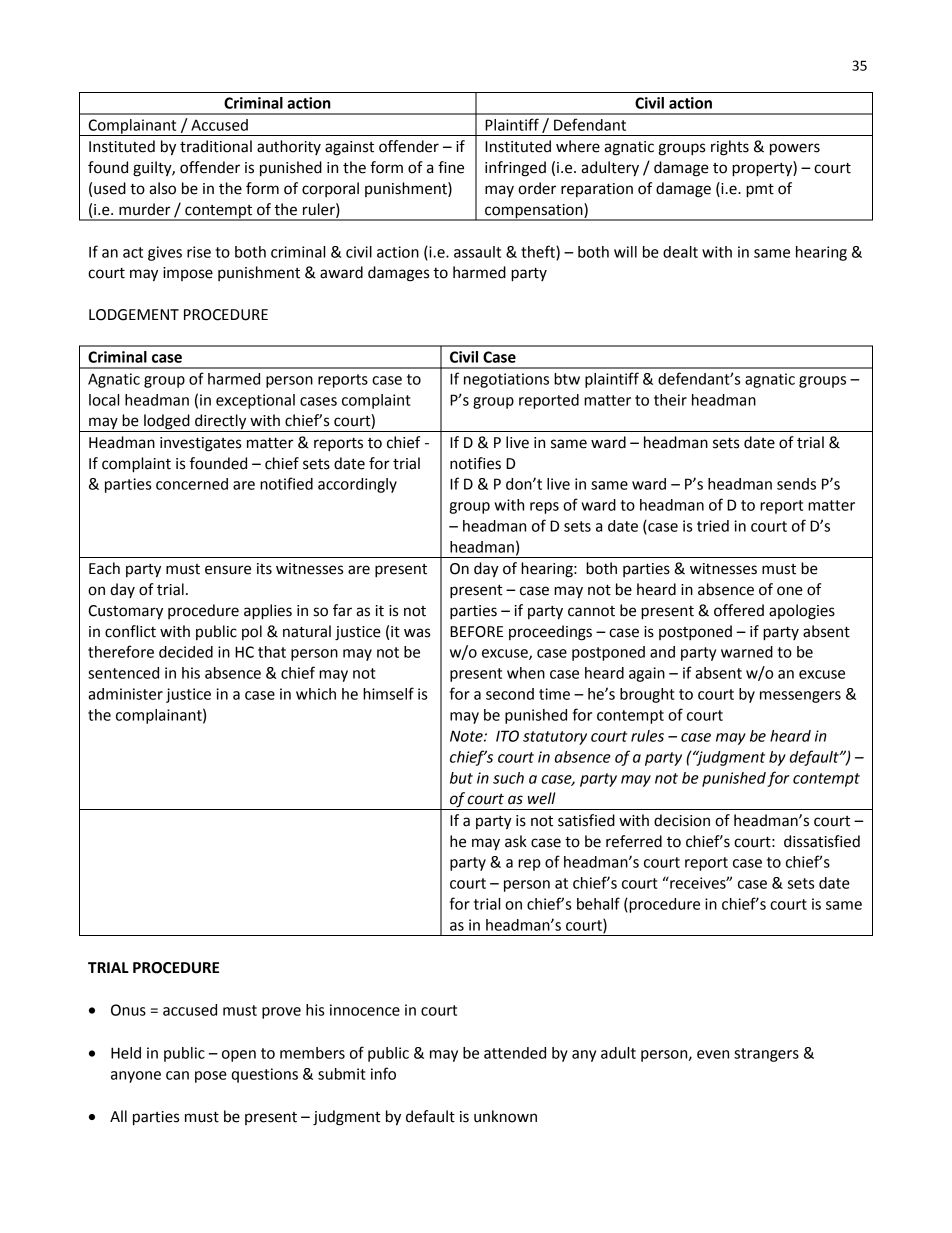 The height and width of the page is (1233, 952). What do you see at coordinates (682, 820) in the page?
I see `decision` at bounding box center [682, 820].
